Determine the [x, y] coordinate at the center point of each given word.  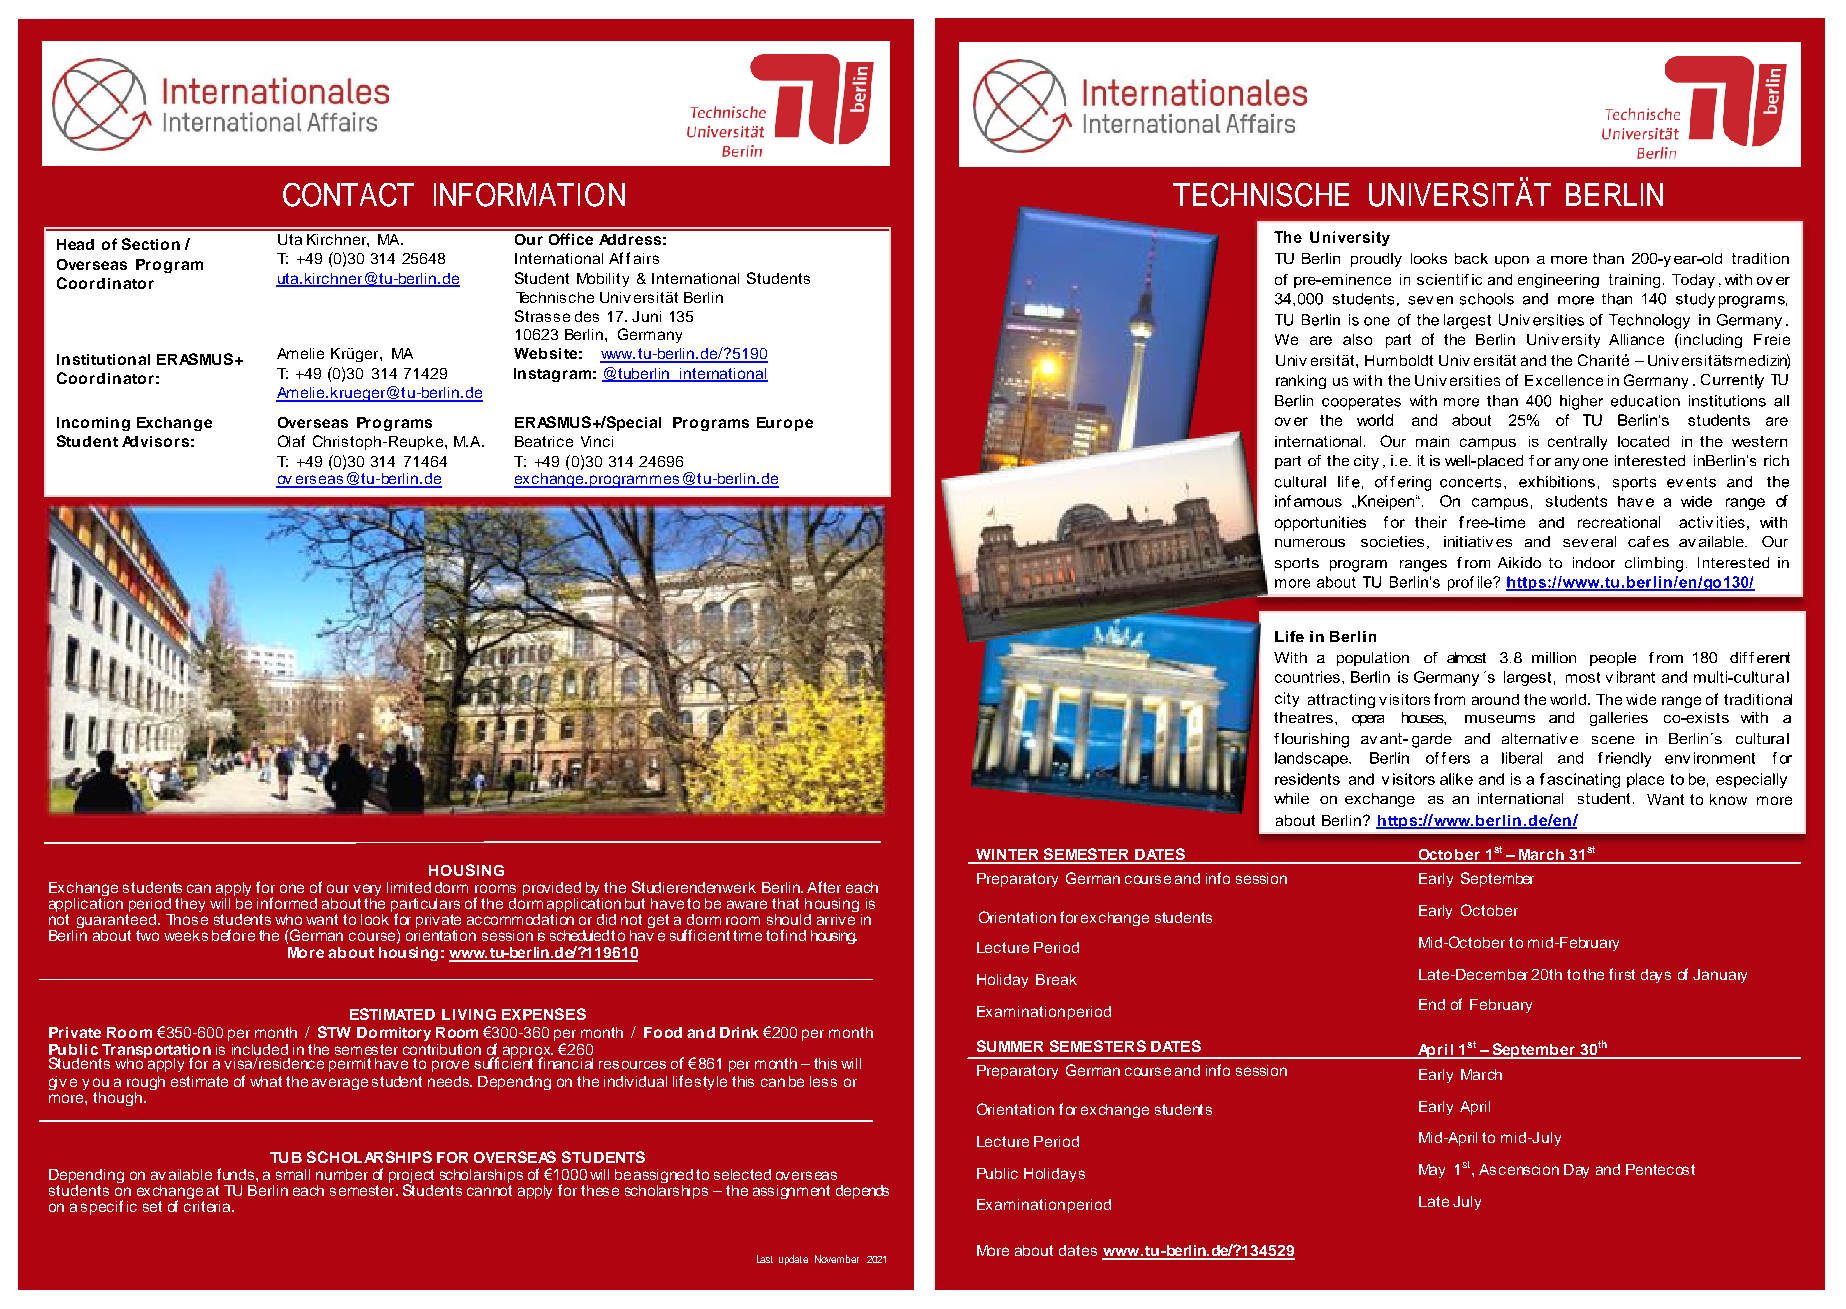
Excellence [1564, 380]
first [1622, 974]
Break [1056, 979]
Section [151, 244]
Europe [785, 424]
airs [646, 258]
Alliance [1636, 339]
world [1569, 699]
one [292, 888]
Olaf [291, 441]
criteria [208, 1205]
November [837, 1259]
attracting [1341, 701]
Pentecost [1660, 1169]
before [233, 935]
